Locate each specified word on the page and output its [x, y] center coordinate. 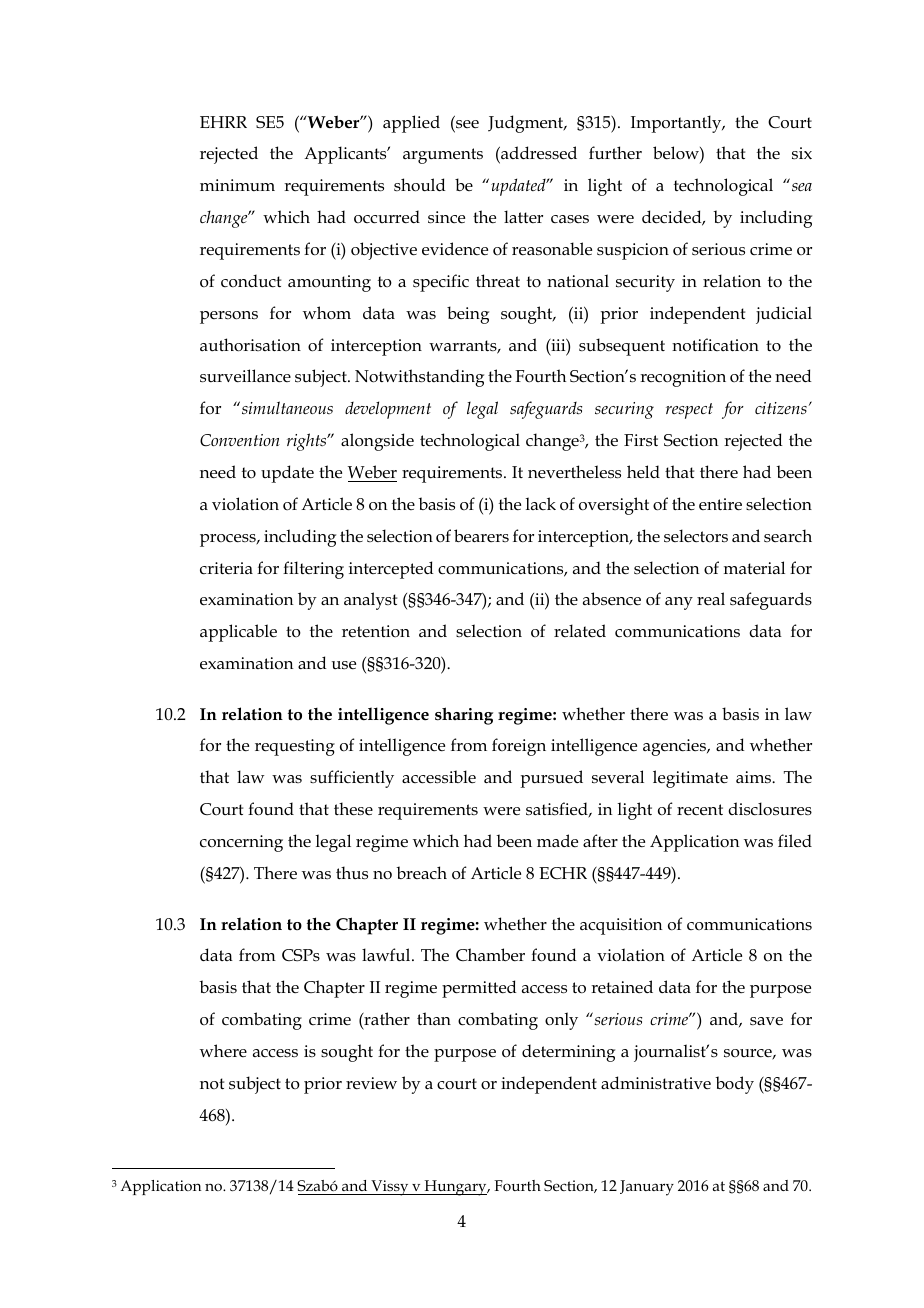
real [711, 598]
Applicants [346, 155]
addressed [538, 154]
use [344, 665]
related [580, 630]
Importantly [677, 124]
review [371, 1083]
